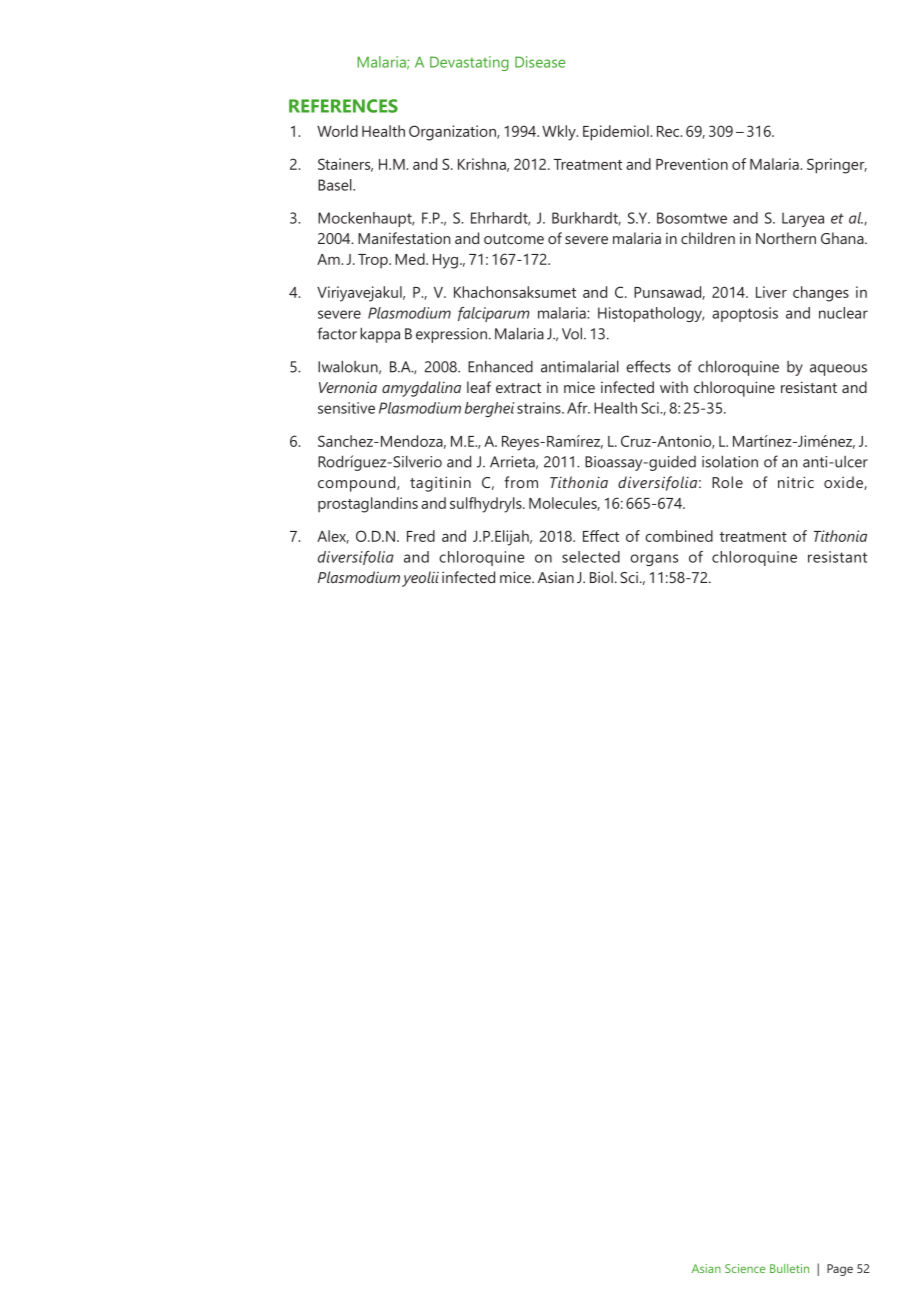 The image size is (924, 1308). Describe the element at coordinates (617, 133) in the page. I see `Epidemiol` at that location.
